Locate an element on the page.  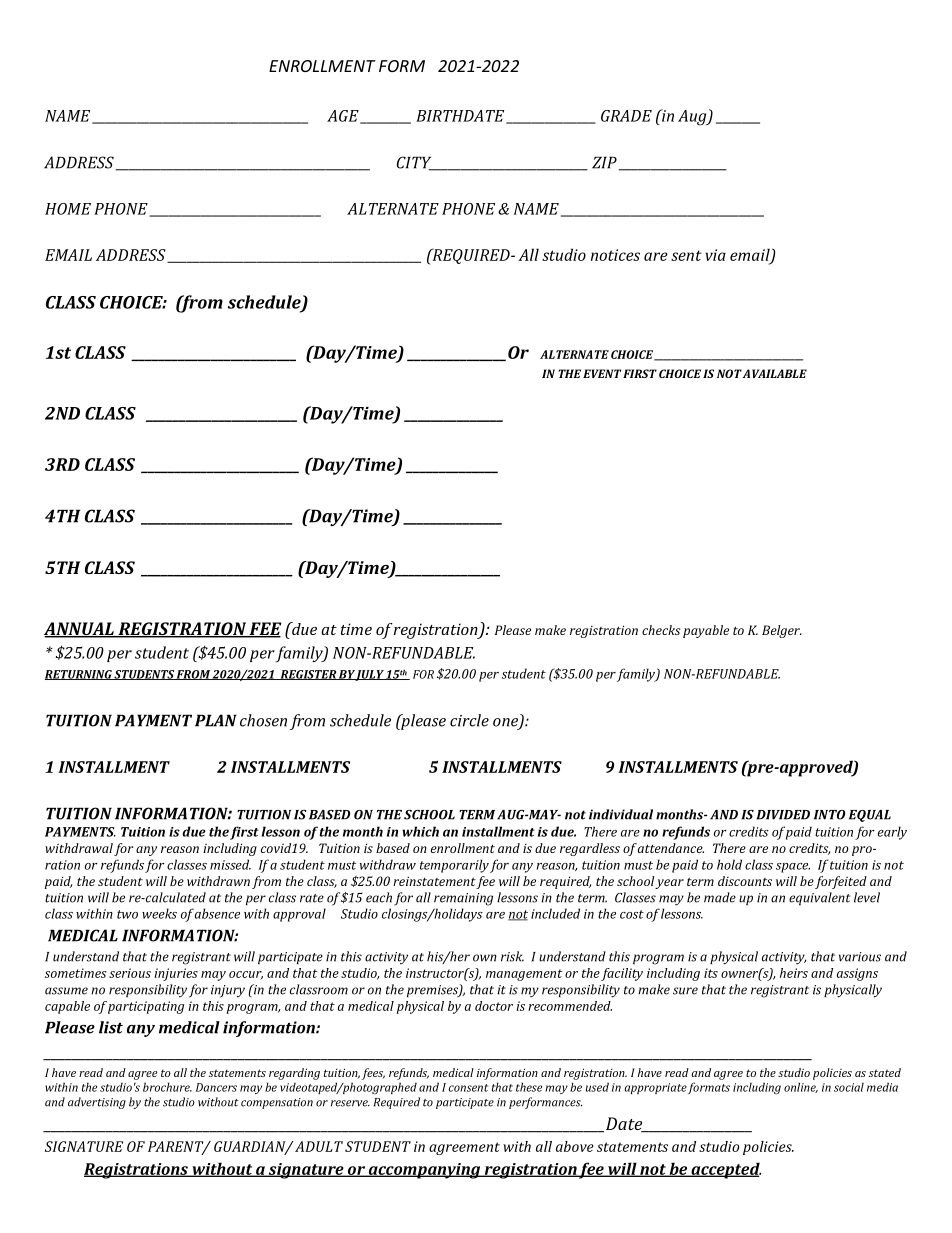
RETURNING is located at coordinates (79, 675).
